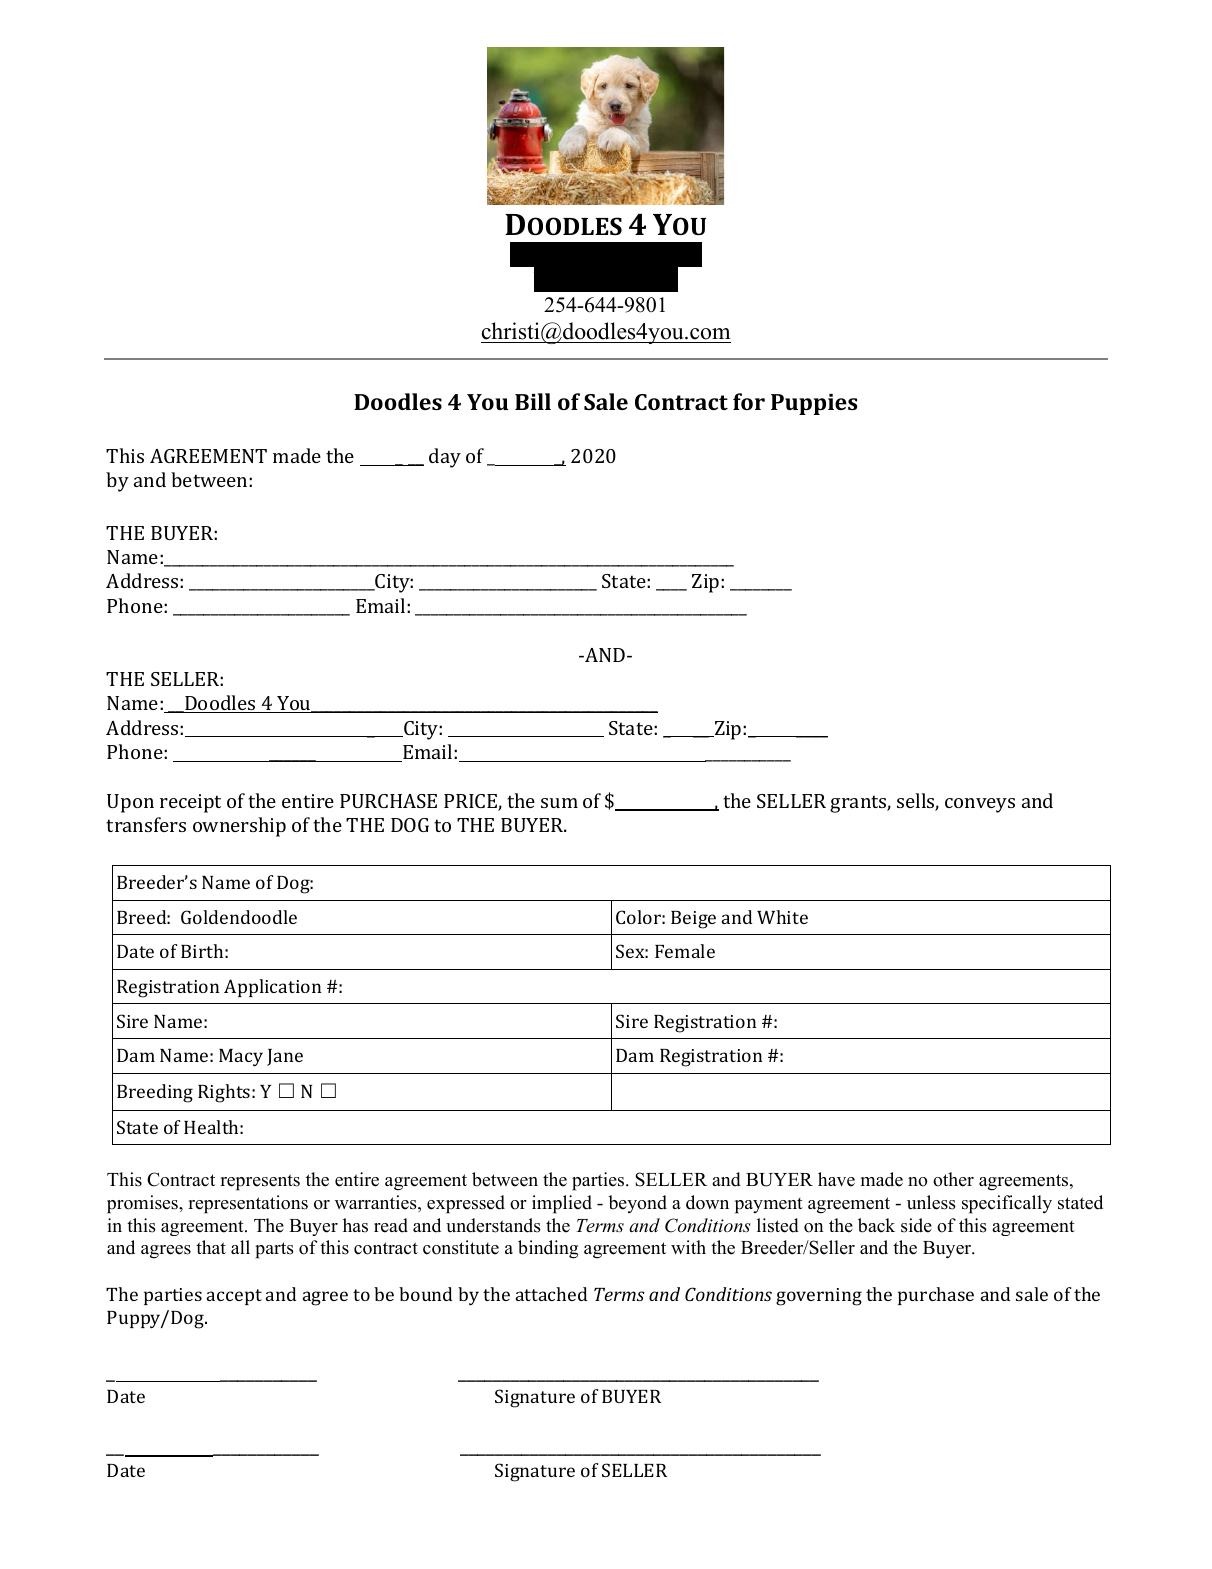 This page has width=1212, height=1569. I want to click on conveys, so click(980, 805).
